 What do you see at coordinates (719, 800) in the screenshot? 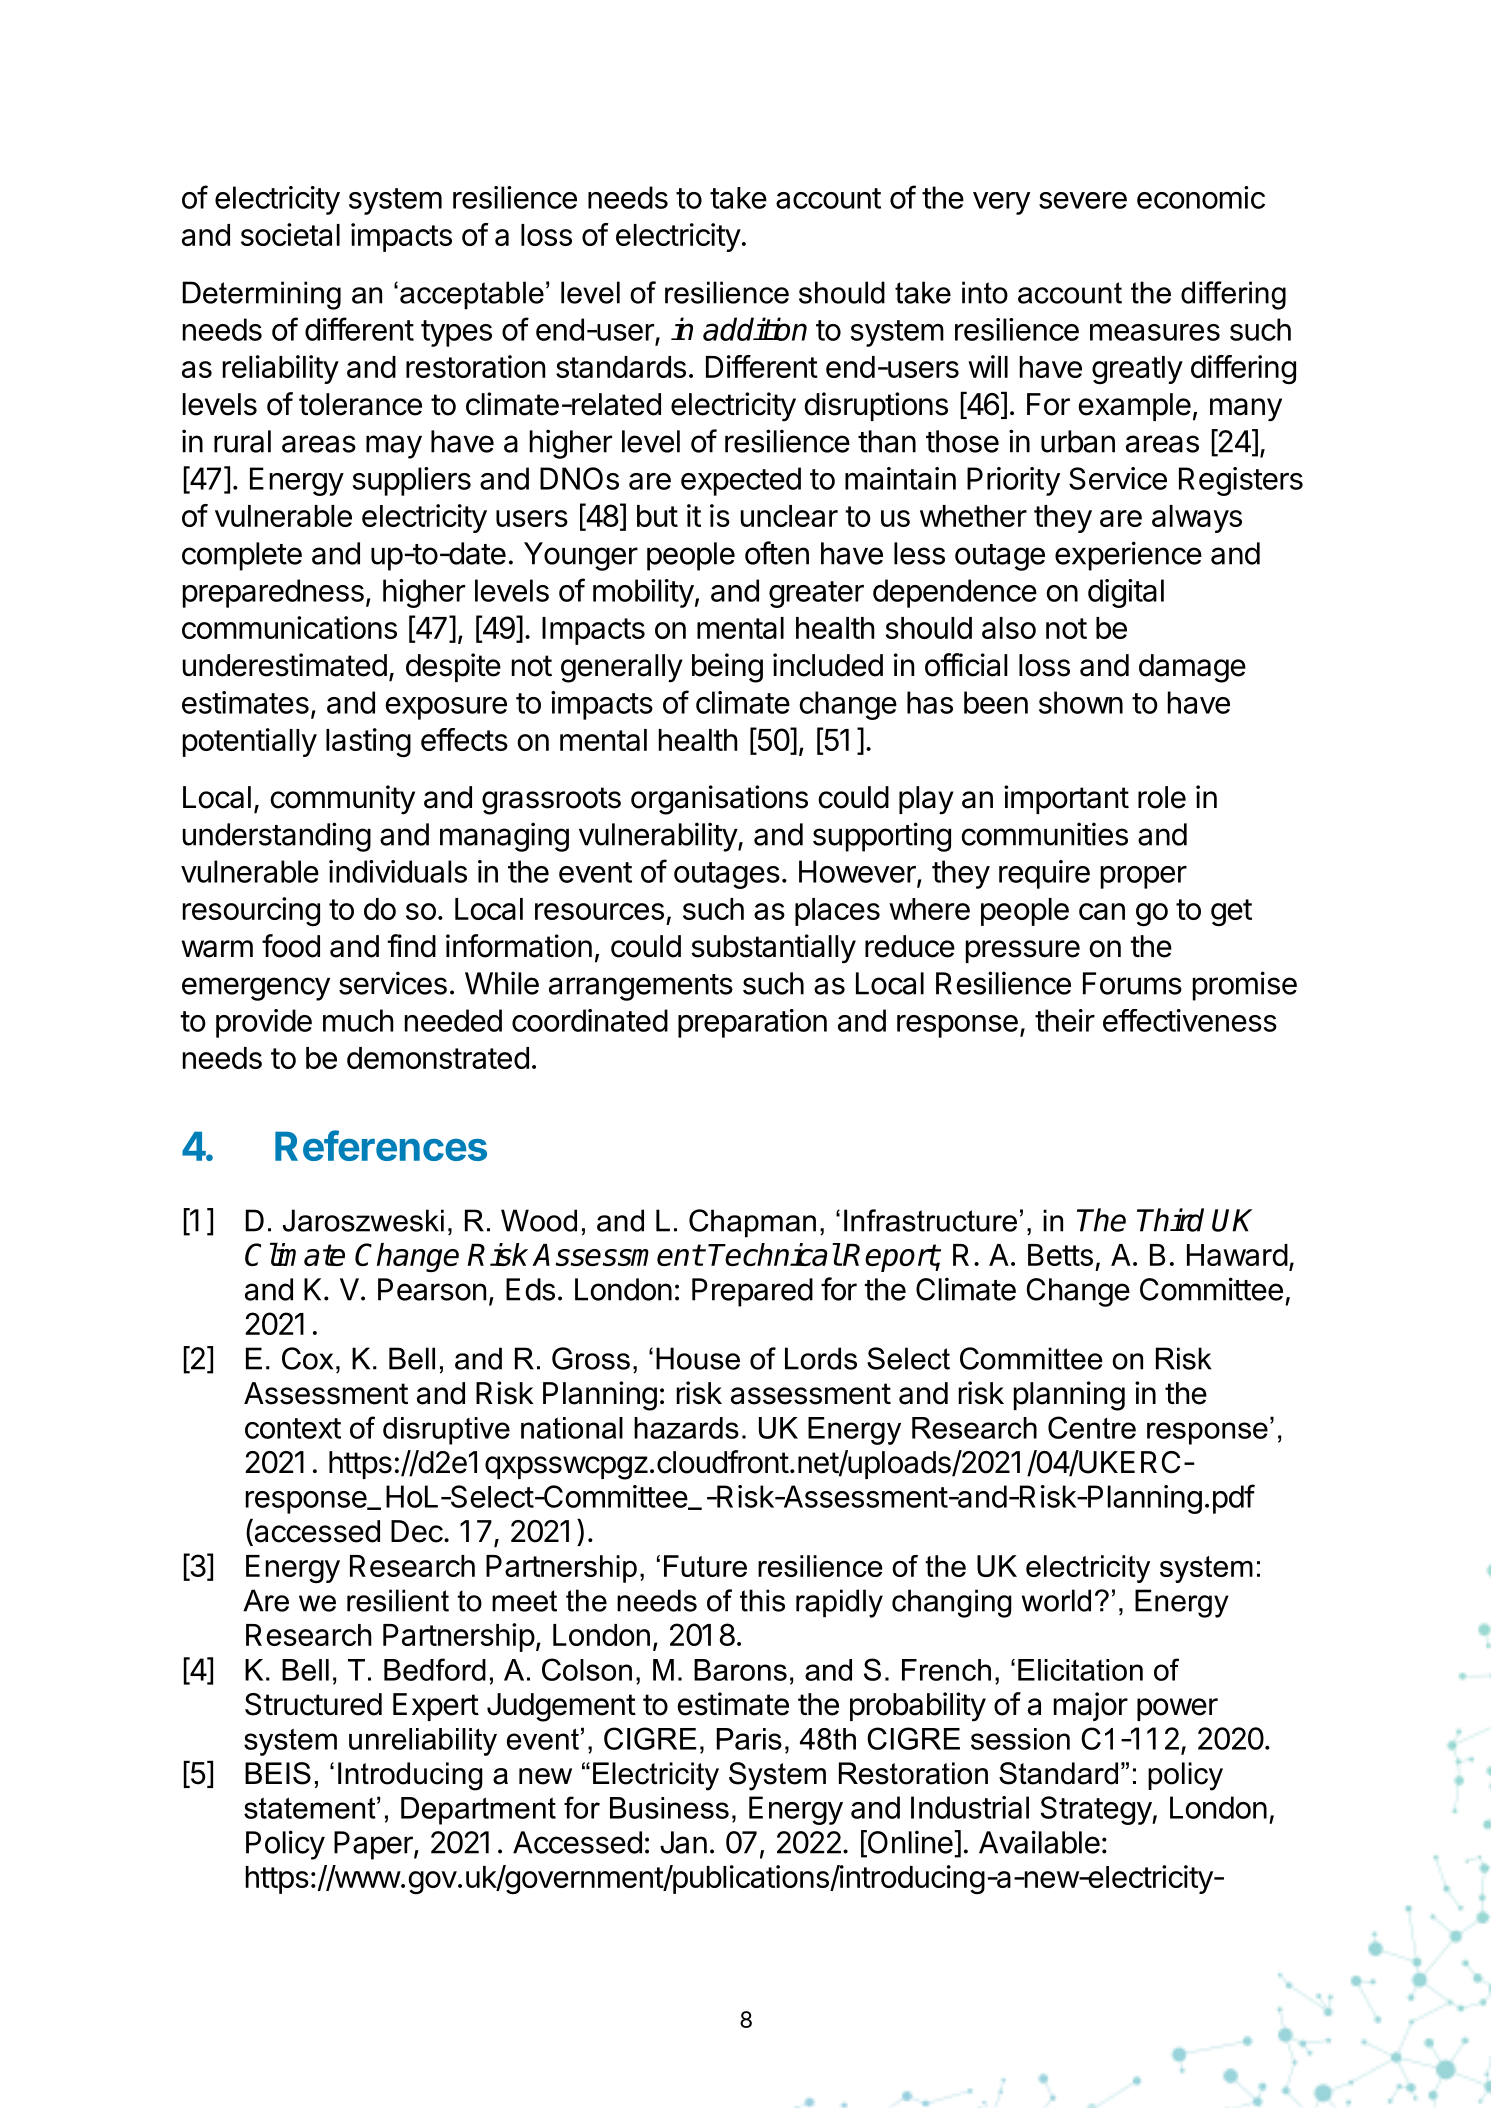
I see `organisations` at bounding box center [719, 800].
